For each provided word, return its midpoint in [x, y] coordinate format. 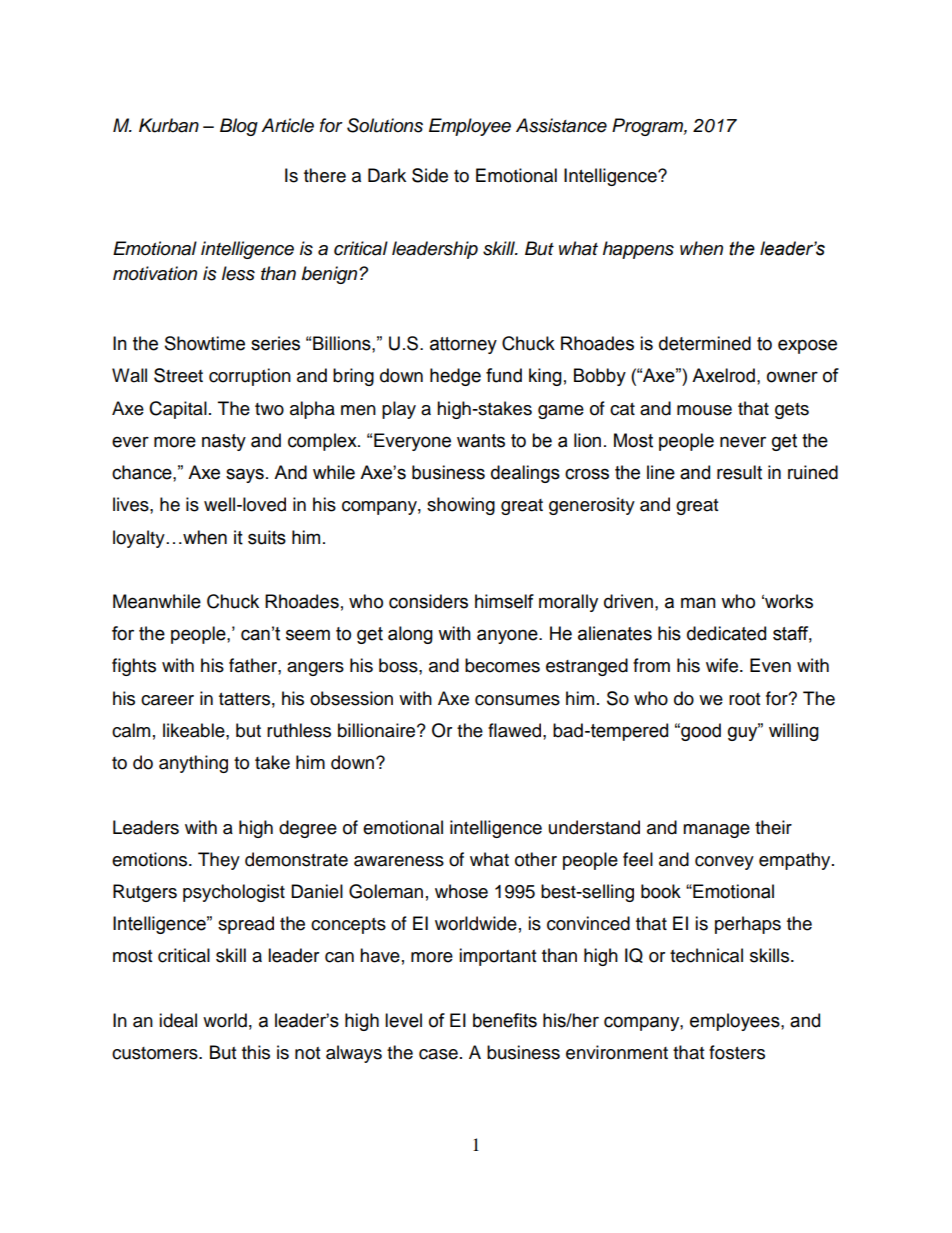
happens [638, 250]
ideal [178, 1020]
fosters [737, 1052]
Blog [239, 127]
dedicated [726, 633]
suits [267, 537]
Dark [387, 175]
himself [504, 601]
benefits [505, 1020]
